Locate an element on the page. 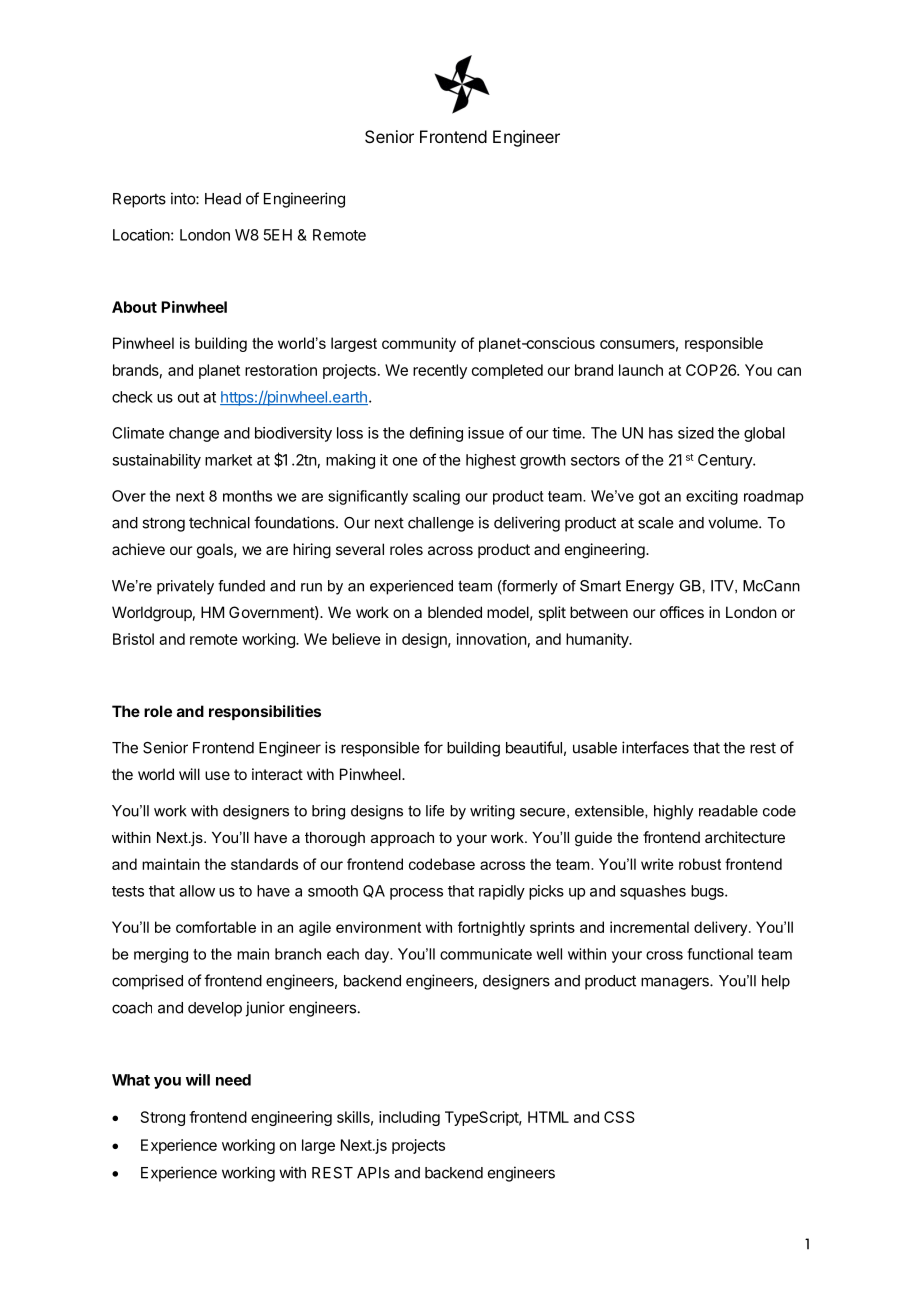 The height and width of the document is (1308, 924). Head is located at coordinates (223, 199).
